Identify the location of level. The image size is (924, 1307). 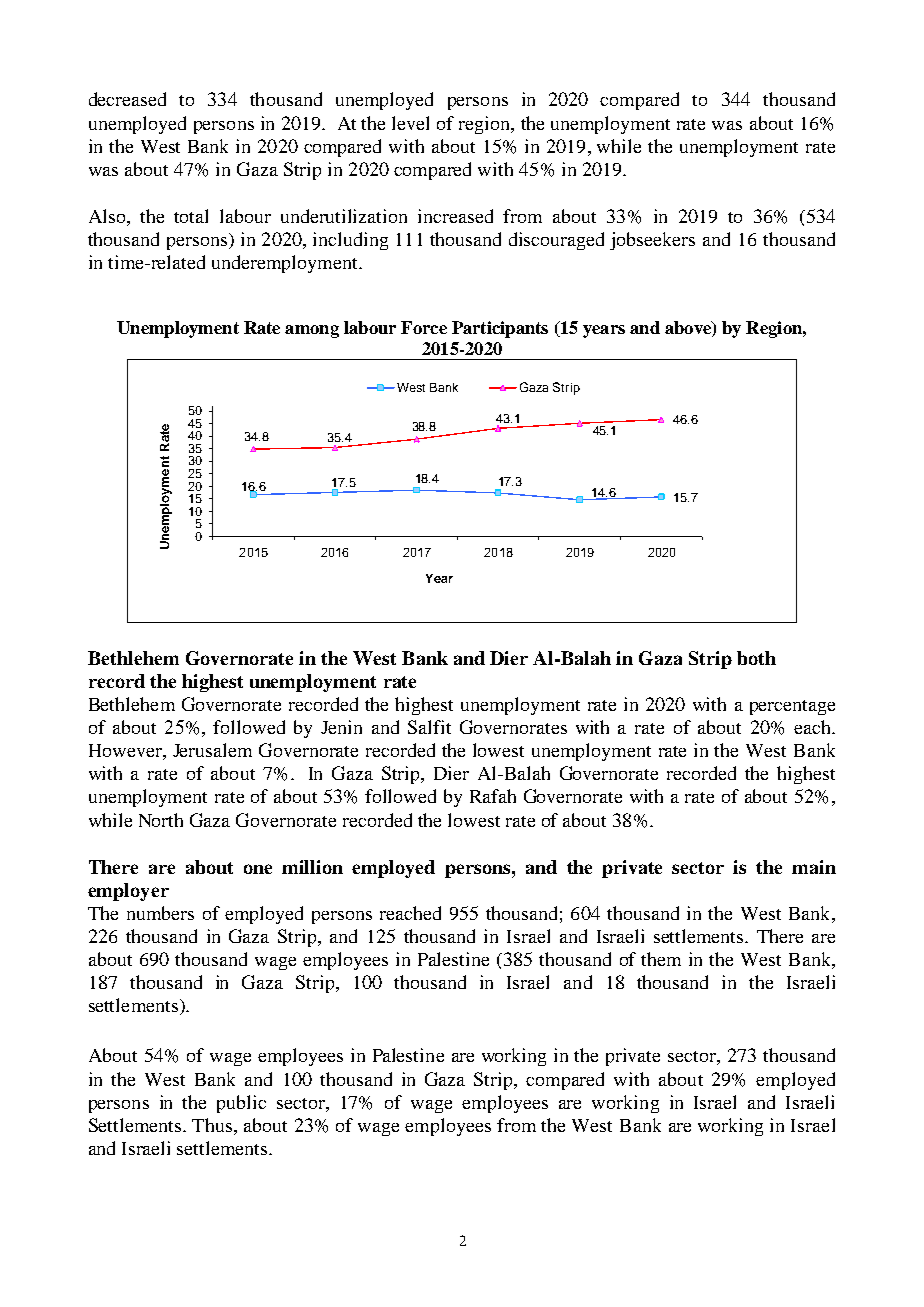
(410, 123).
